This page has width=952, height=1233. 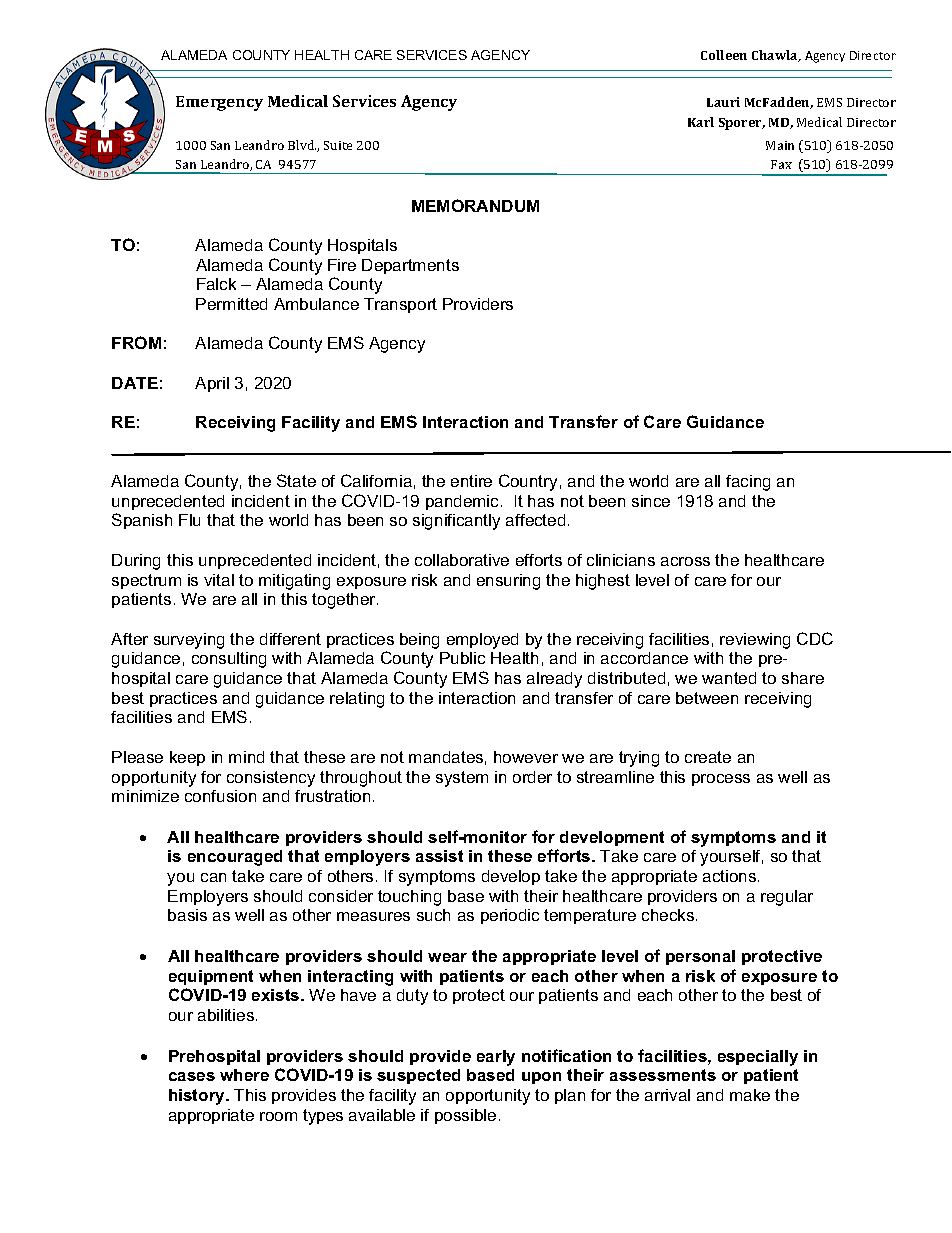 What do you see at coordinates (219, 103) in the page?
I see `Emergency` at bounding box center [219, 103].
